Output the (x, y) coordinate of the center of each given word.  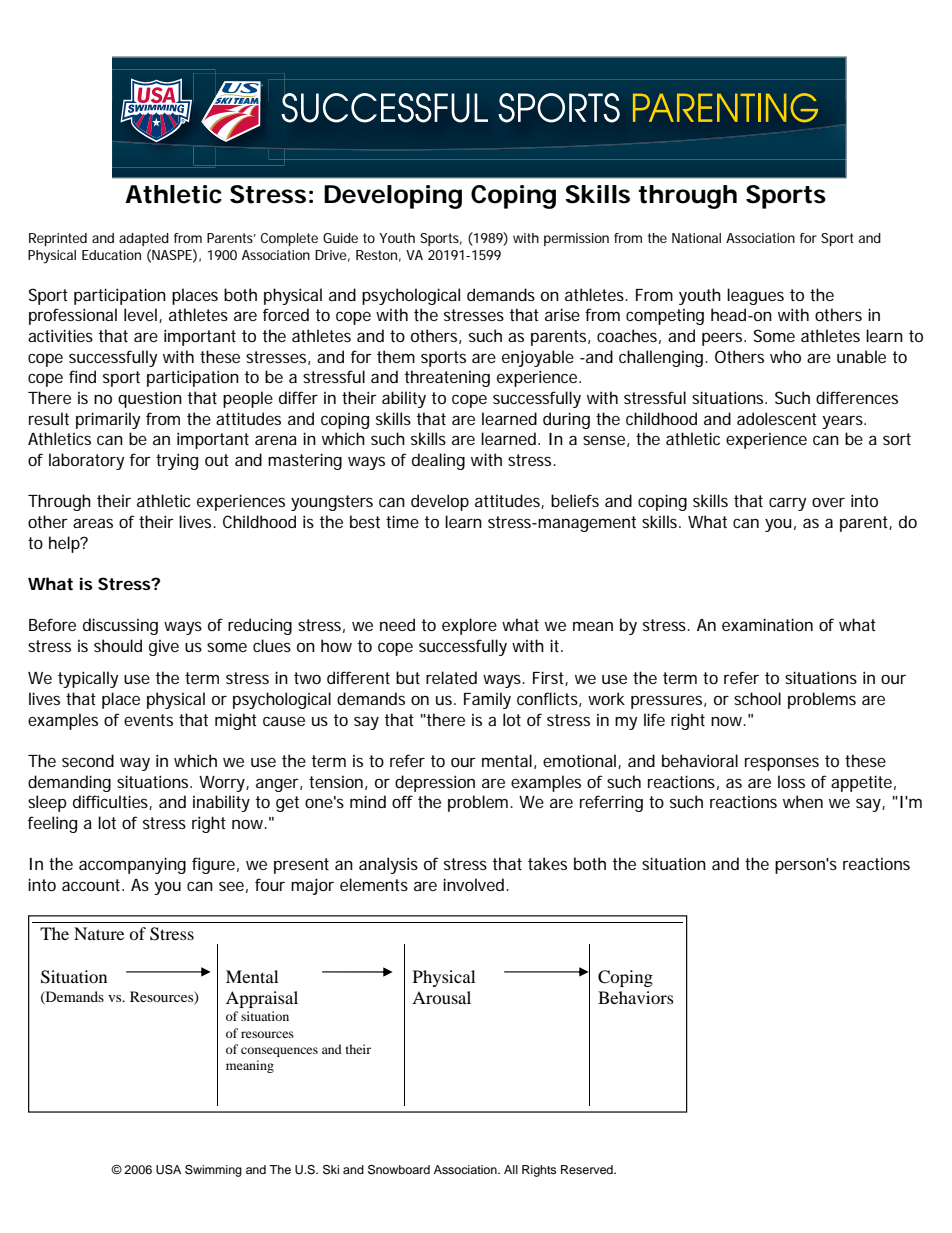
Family (487, 700)
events (148, 720)
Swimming (213, 1171)
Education (111, 255)
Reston (376, 255)
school (757, 698)
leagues (755, 296)
